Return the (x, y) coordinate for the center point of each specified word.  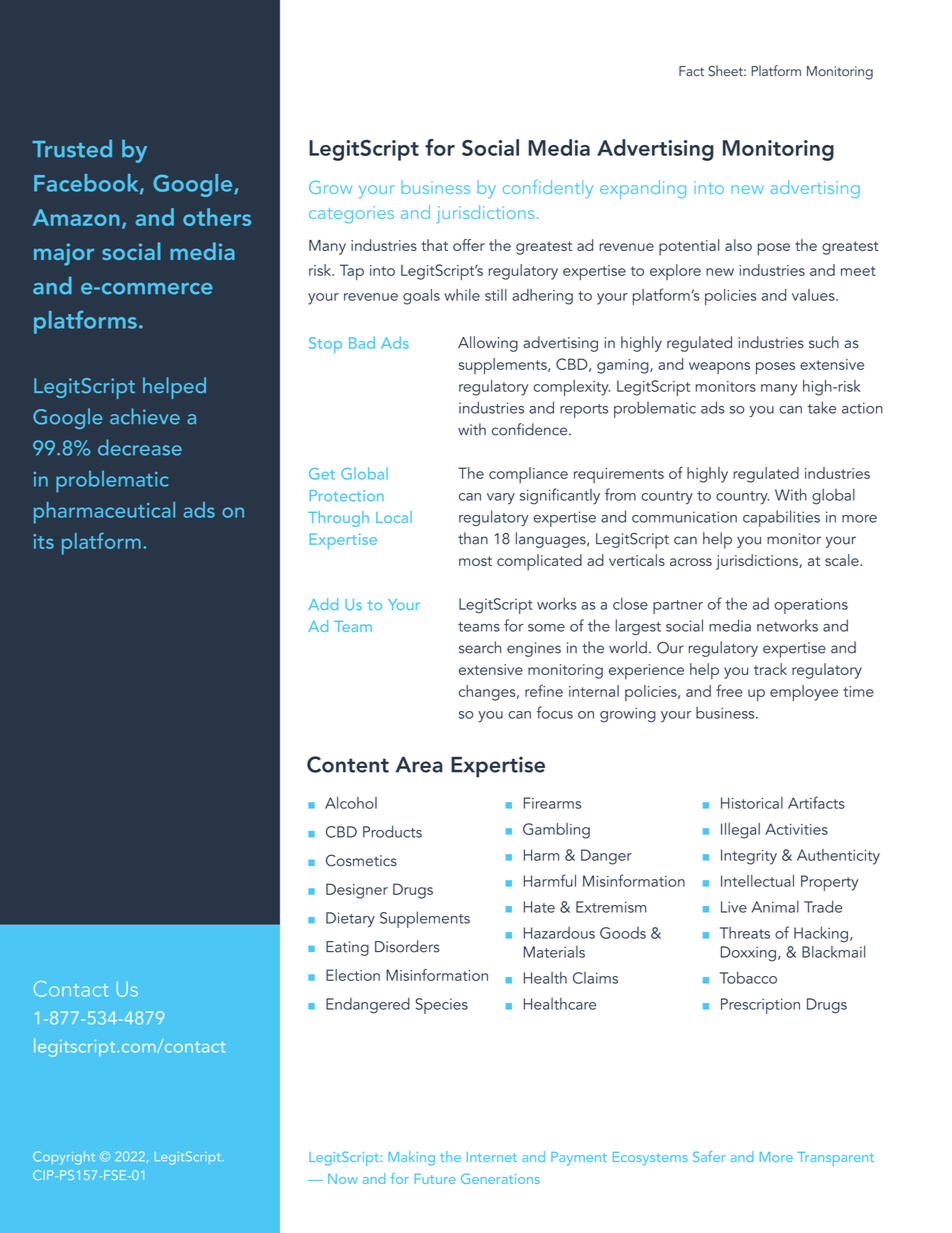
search (480, 647)
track (770, 669)
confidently (548, 189)
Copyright (64, 1158)
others (217, 217)
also (738, 245)
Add (323, 604)
